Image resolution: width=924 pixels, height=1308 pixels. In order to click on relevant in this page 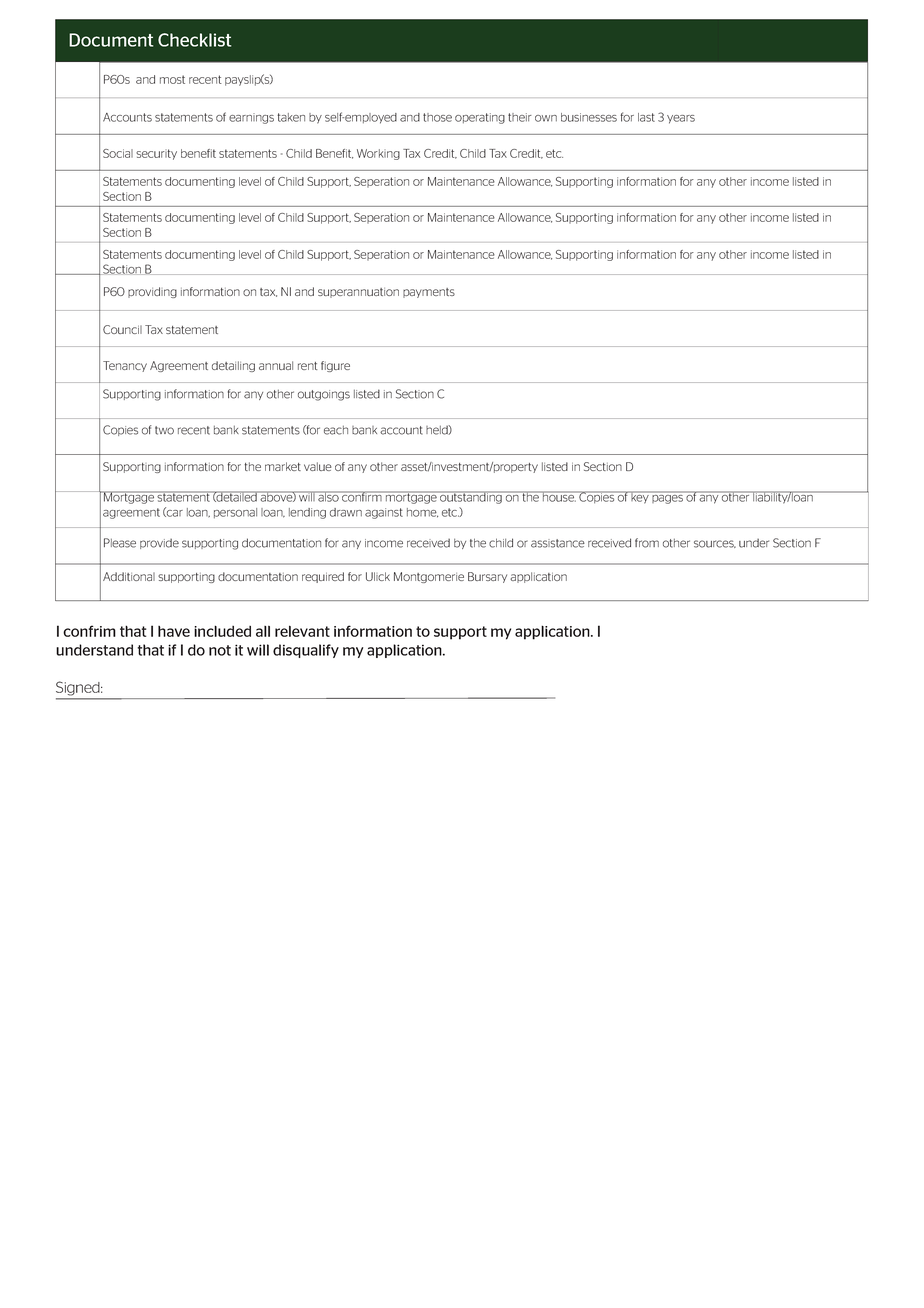, I will do `click(302, 631)`.
